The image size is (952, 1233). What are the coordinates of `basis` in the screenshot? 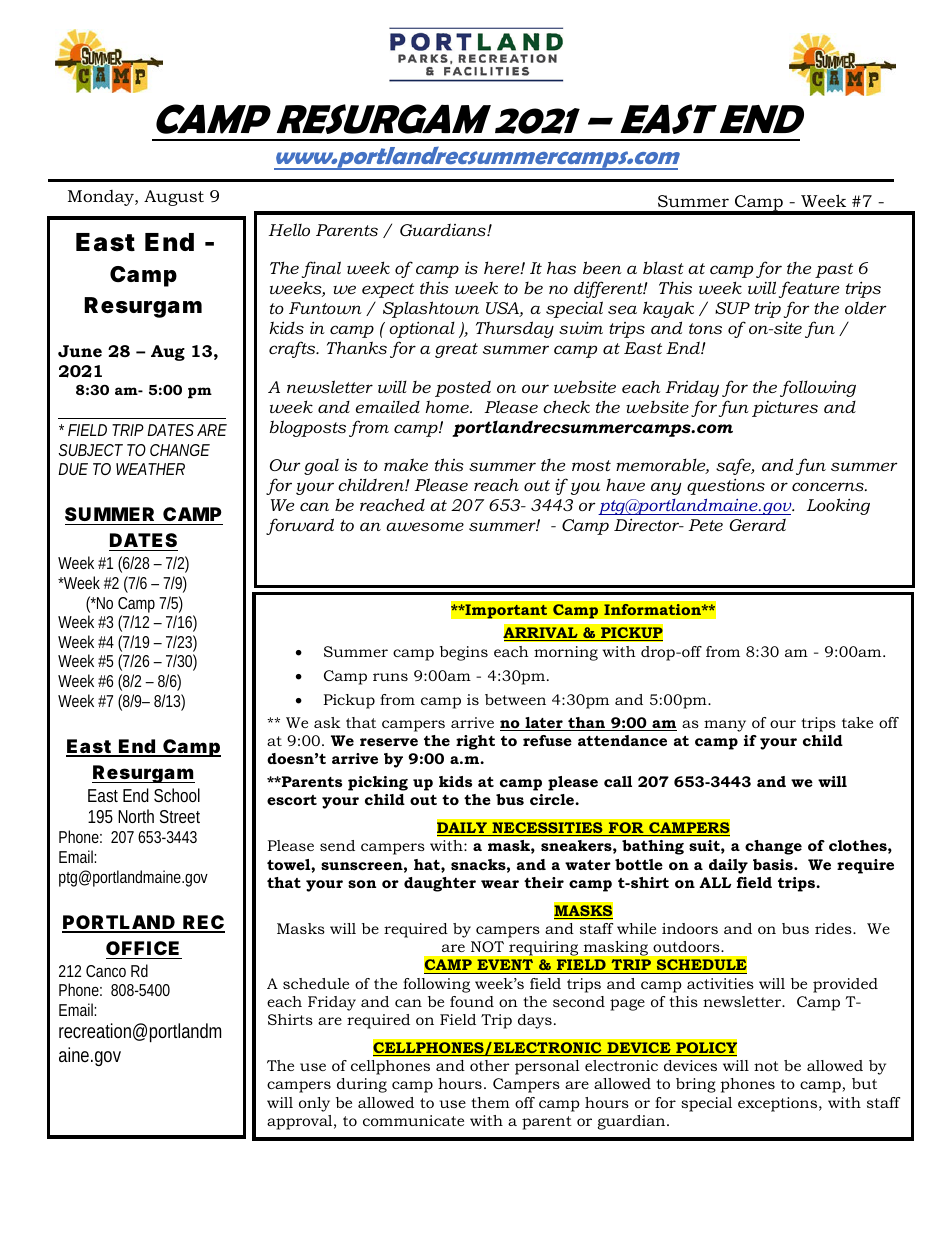 It's located at (774, 864).
